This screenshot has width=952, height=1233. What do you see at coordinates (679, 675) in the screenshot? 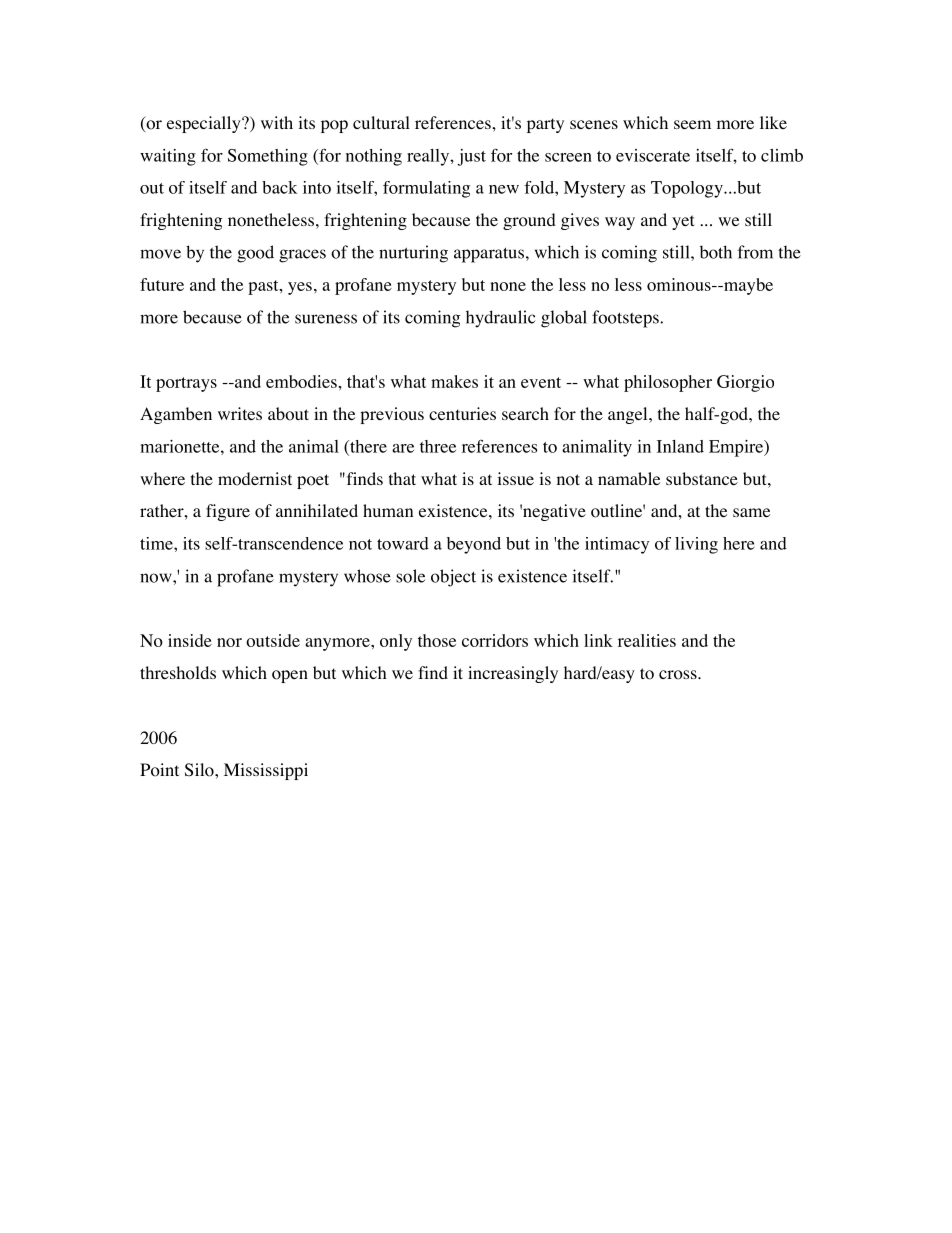
I see `cross` at bounding box center [679, 675].
